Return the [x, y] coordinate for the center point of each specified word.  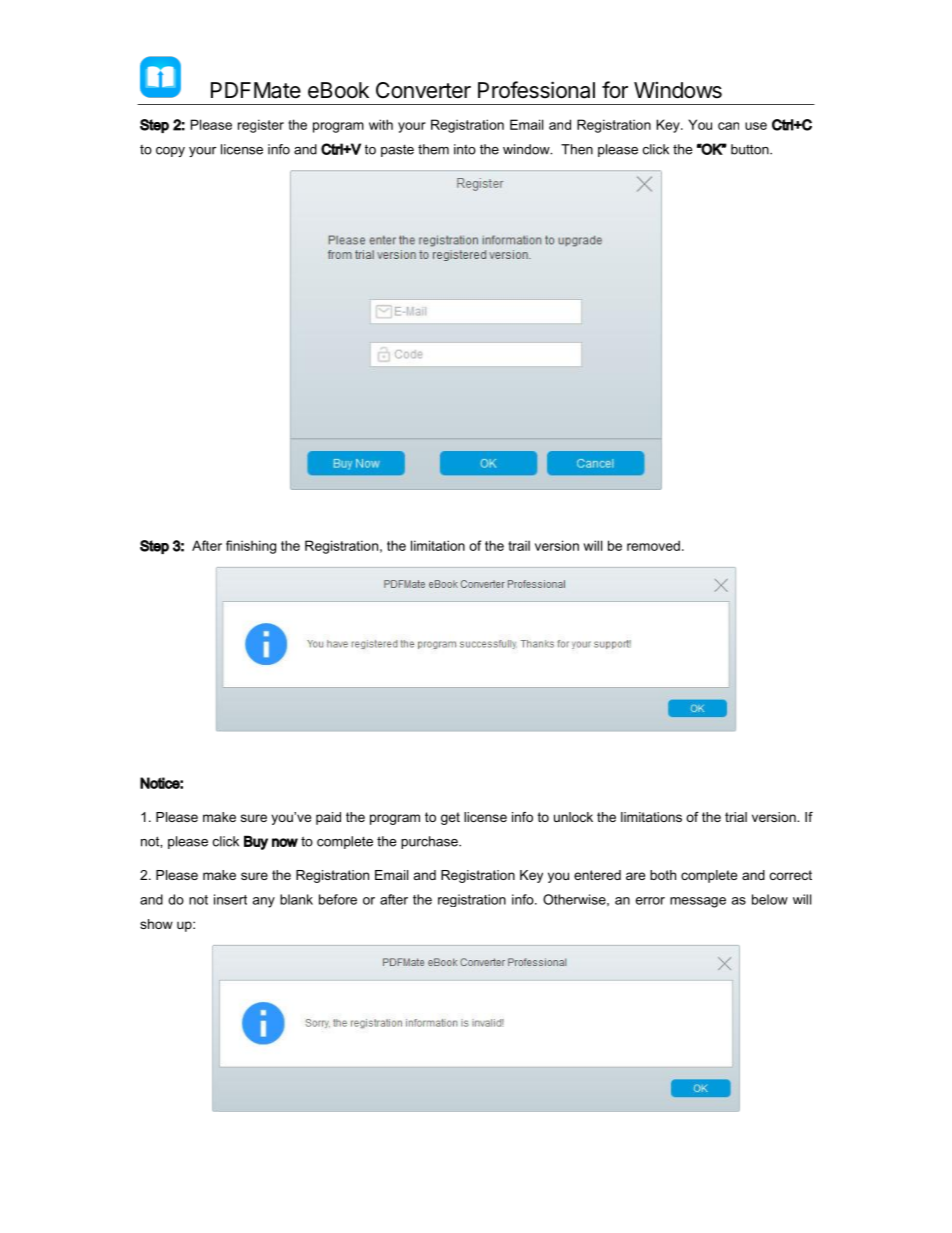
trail [519, 546]
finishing [251, 547]
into [465, 149]
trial [736, 817]
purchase [430, 842]
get [450, 818]
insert [230, 899]
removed [653, 545]
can [728, 126]
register [261, 126]
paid [328, 818]
